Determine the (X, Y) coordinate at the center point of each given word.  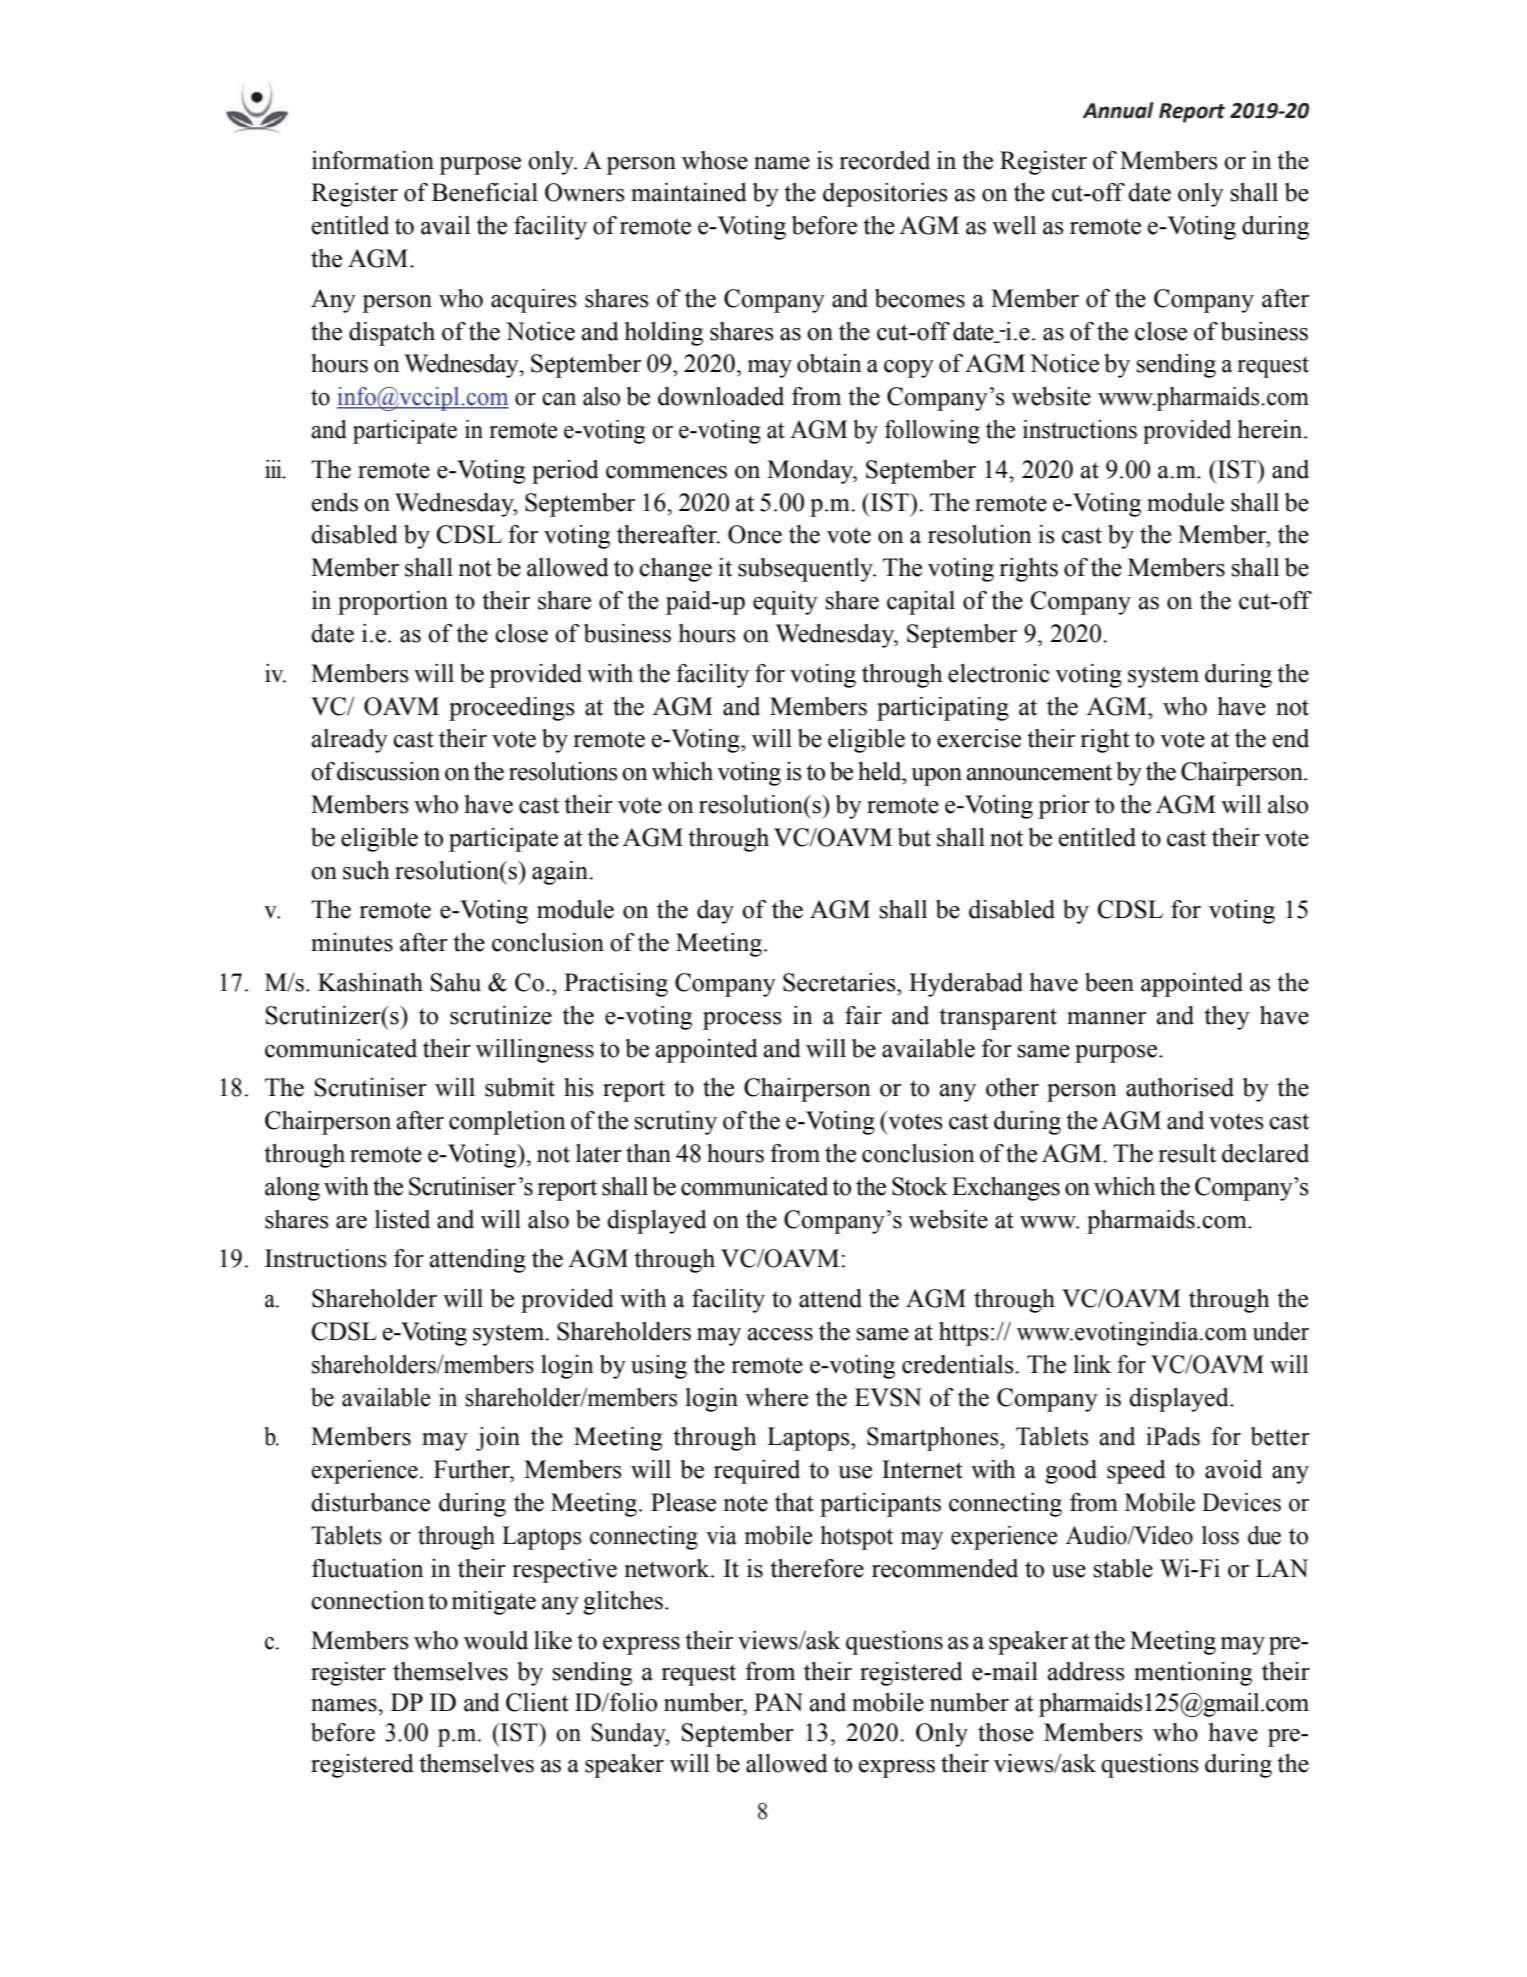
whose (715, 160)
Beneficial (485, 192)
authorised (1180, 1087)
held (881, 771)
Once (755, 534)
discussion (388, 771)
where (776, 1397)
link (1092, 1364)
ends (335, 502)
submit (520, 1087)
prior (1064, 807)
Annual (1118, 110)
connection (368, 1600)
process (742, 1021)
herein (1271, 429)
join (498, 1439)
